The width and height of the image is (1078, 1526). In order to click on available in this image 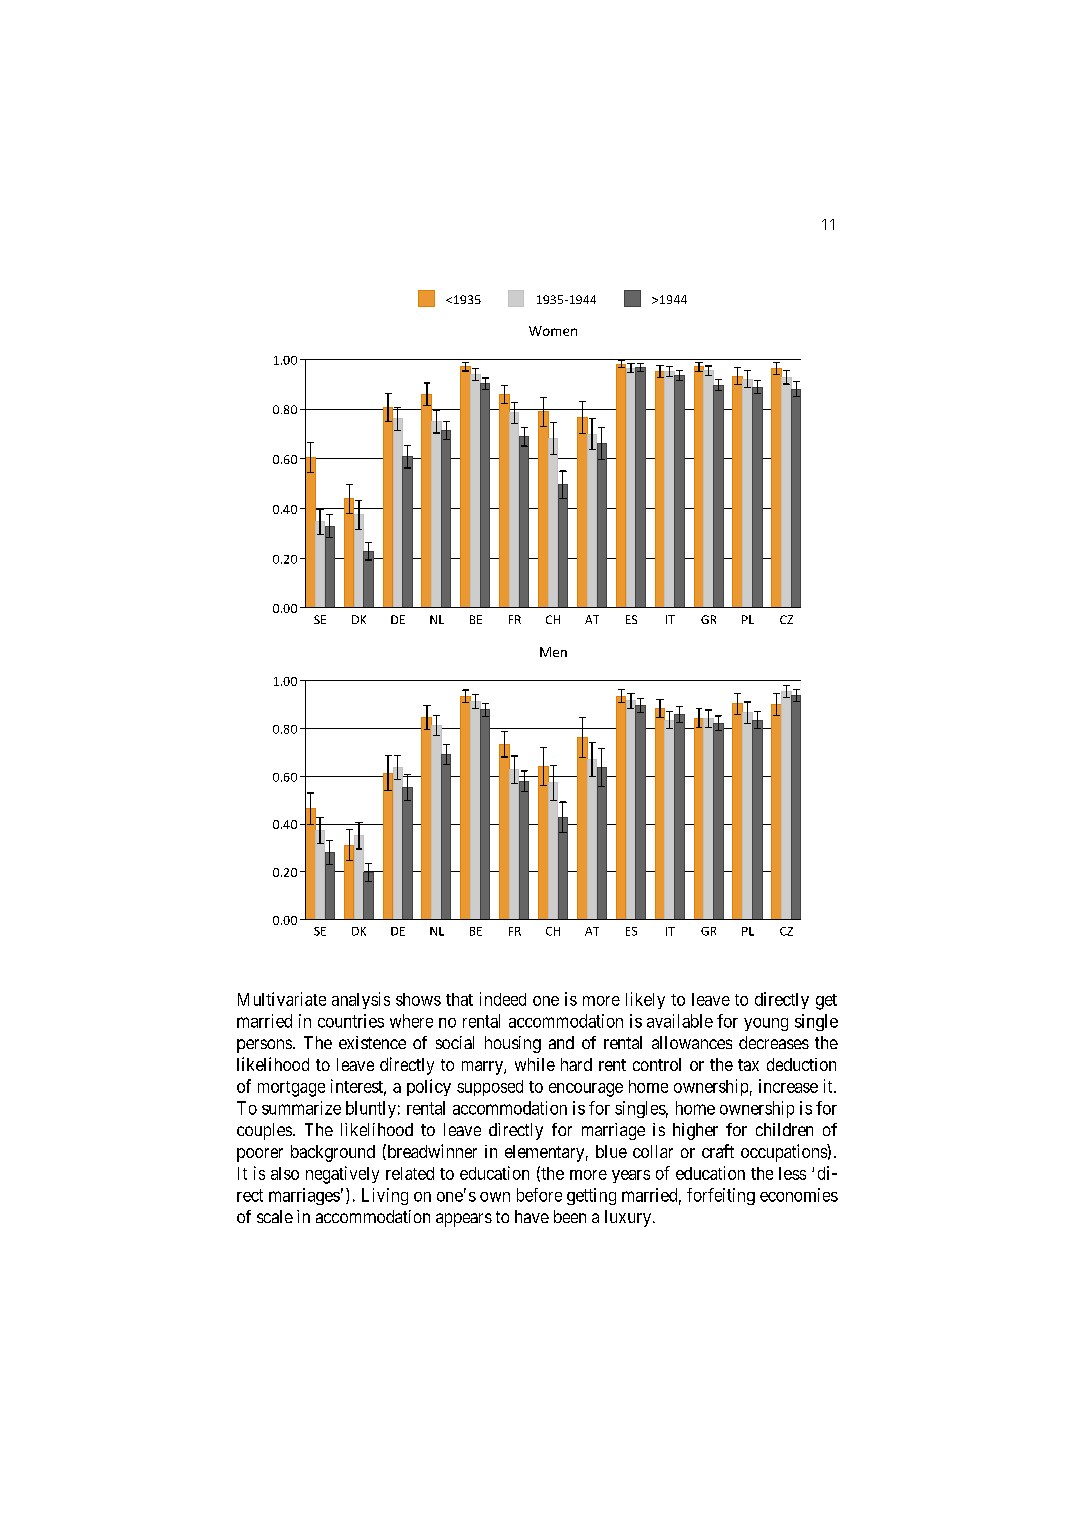, I will do `click(680, 1021)`.
